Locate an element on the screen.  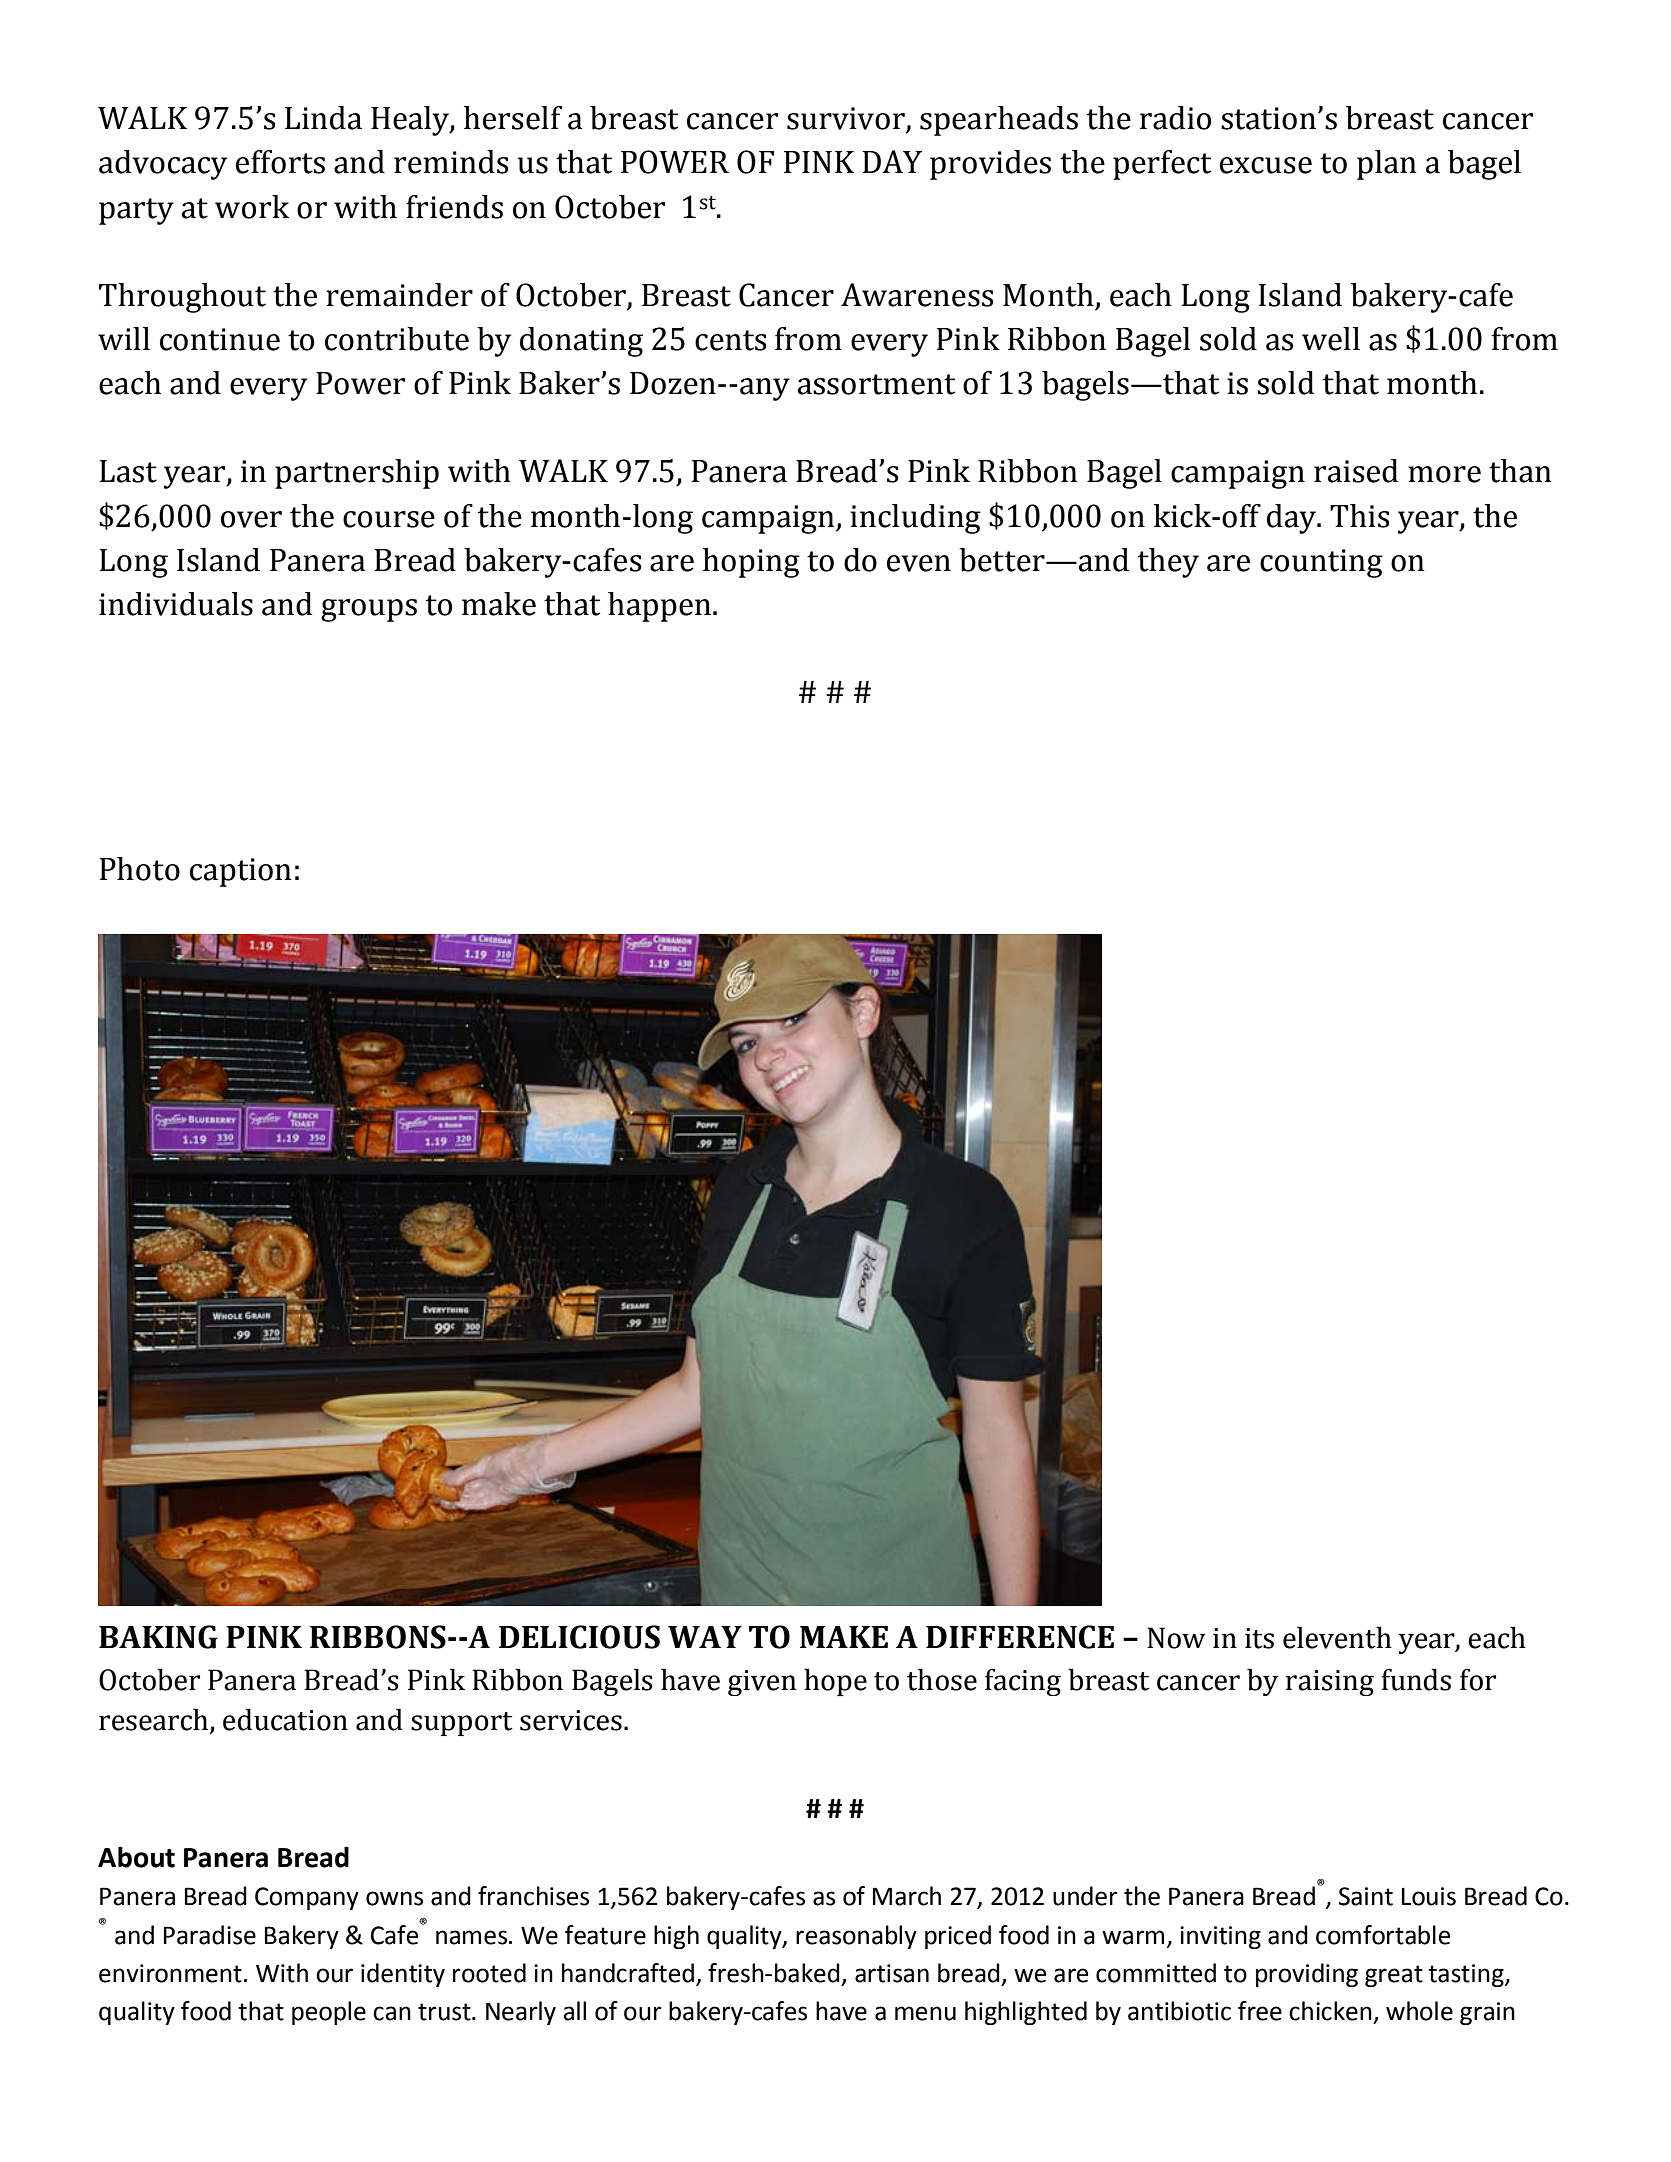
efforts is located at coordinates (280, 162).
